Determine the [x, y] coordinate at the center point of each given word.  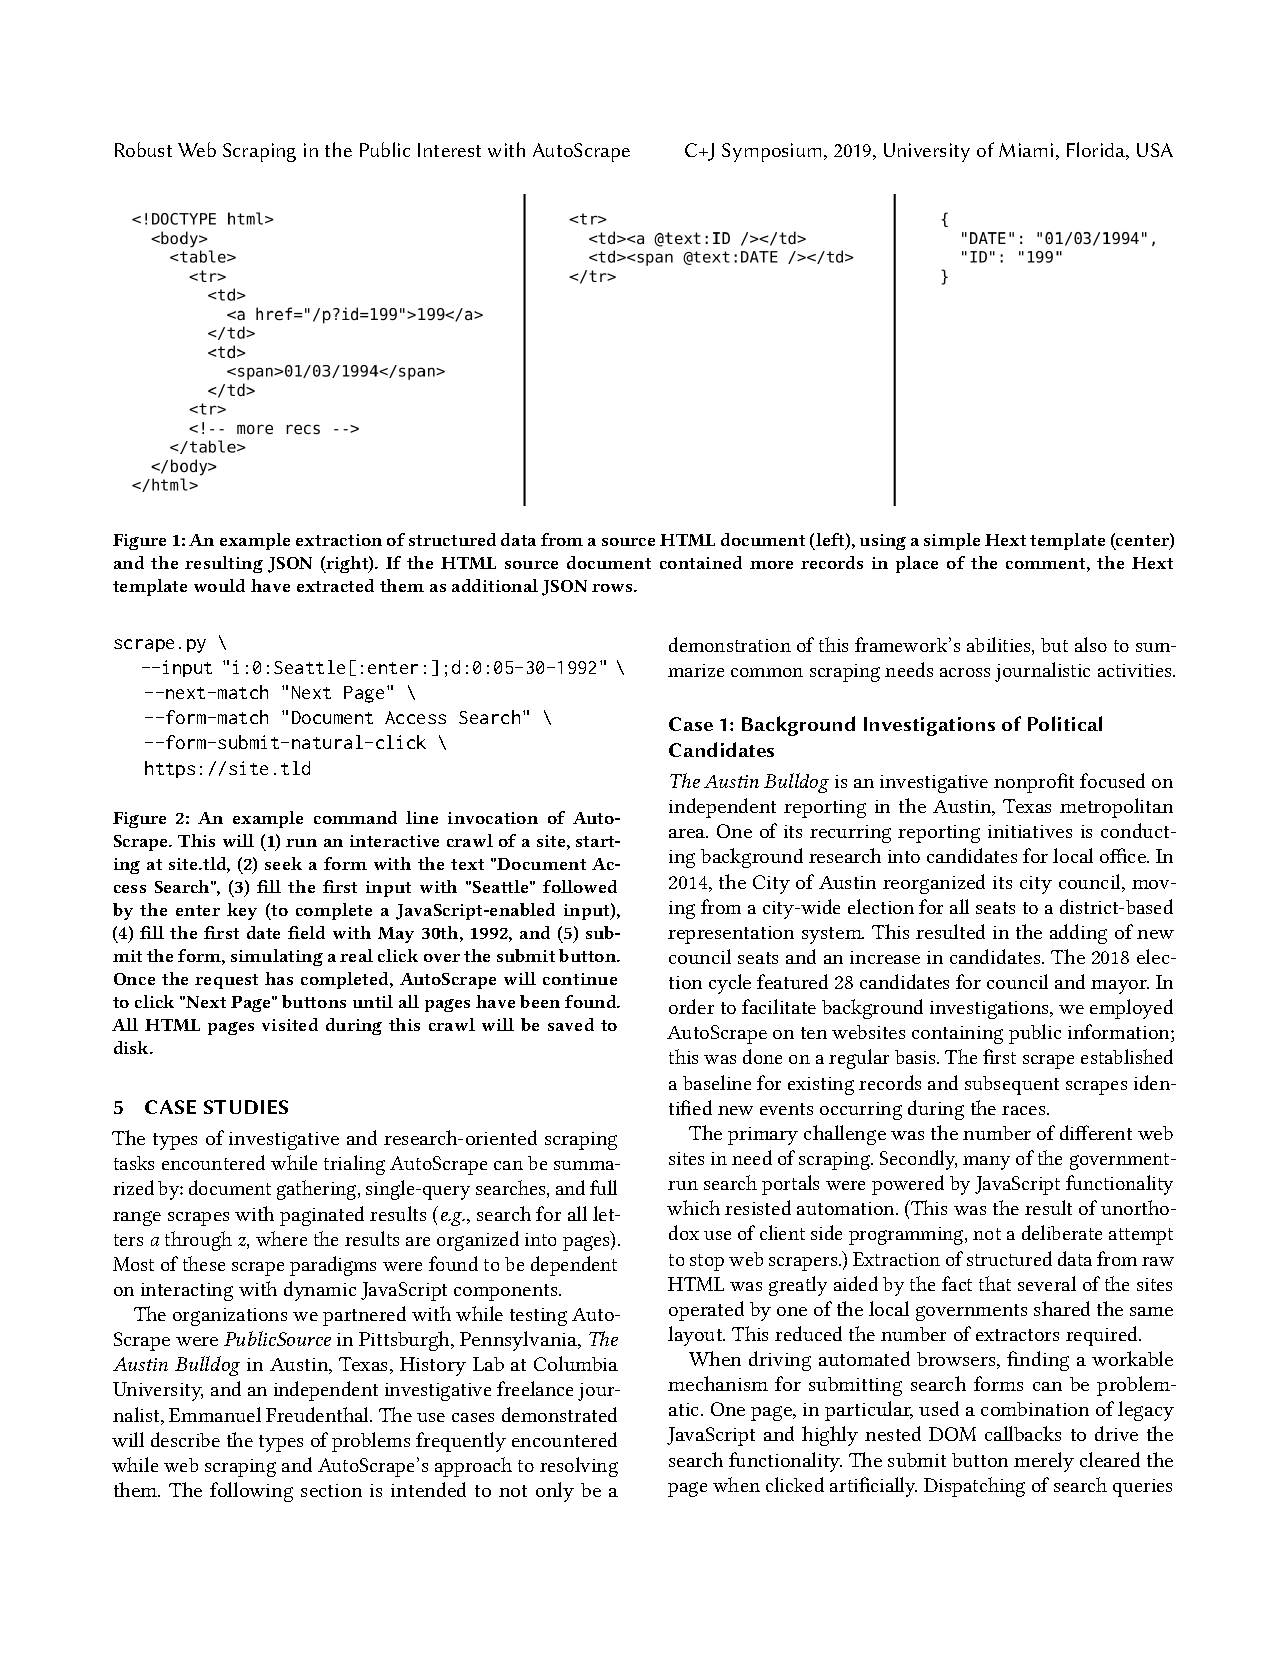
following [251, 1492]
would [219, 585]
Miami [1026, 150]
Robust [143, 149]
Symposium [773, 152]
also [1091, 644]
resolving [579, 1467]
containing [957, 1035]
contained [701, 562]
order [691, 1006]
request [226, 981]
